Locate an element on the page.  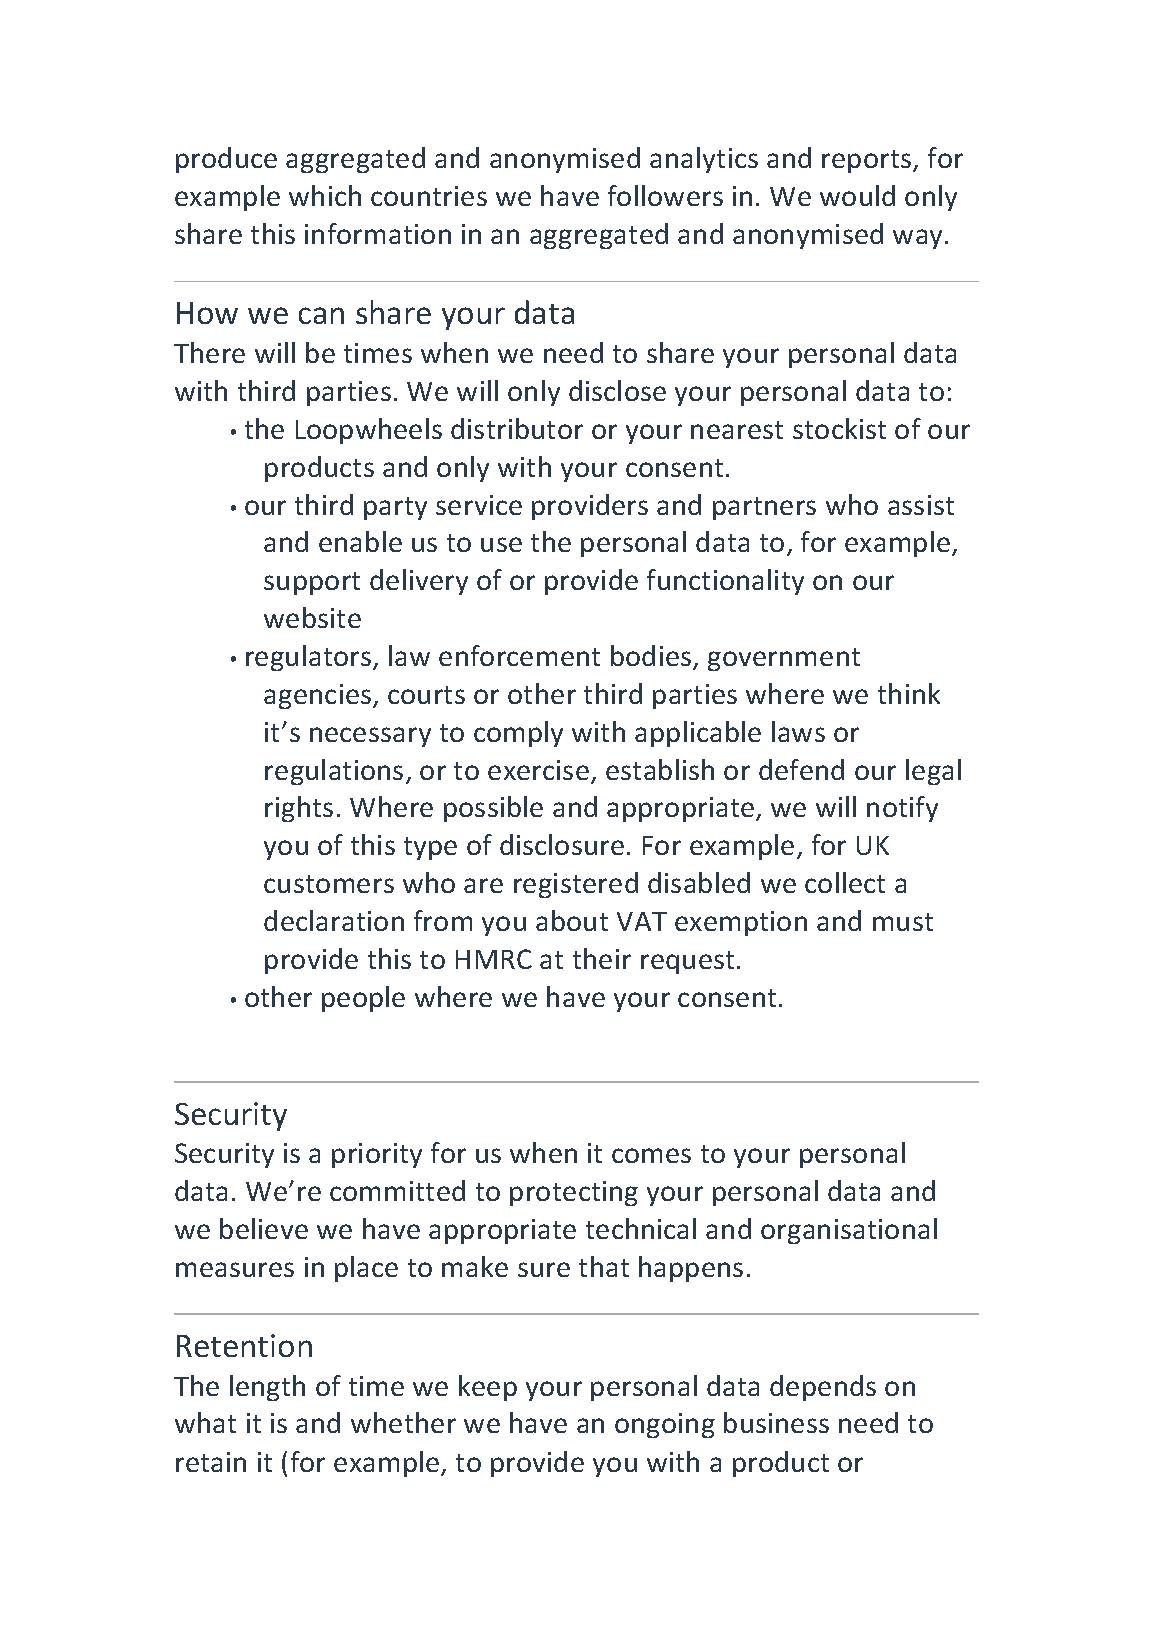
rights is located at coordinates (299, 809).
